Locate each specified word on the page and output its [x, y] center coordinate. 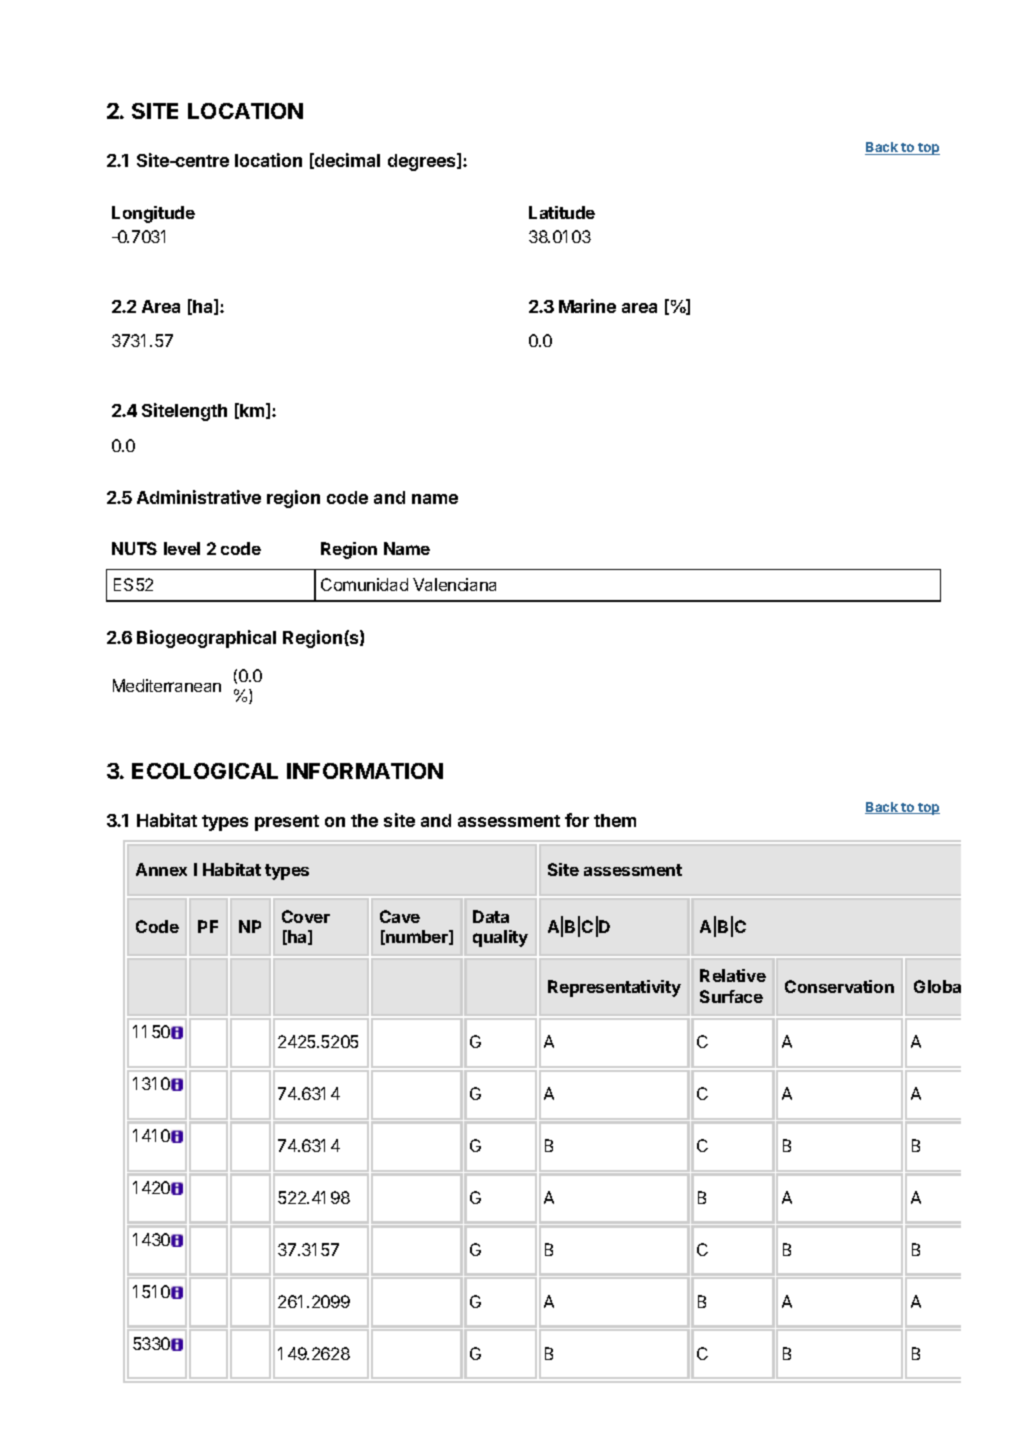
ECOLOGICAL [205, 771]
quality [500, 938]
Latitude [562, 212]
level [182, 548]
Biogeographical [206, 639]
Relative [733, 975]
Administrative [199, 497]
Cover [306, 916]
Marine [587, 306]
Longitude [153, 214]
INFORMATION [365, 771]
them [615, 820]
